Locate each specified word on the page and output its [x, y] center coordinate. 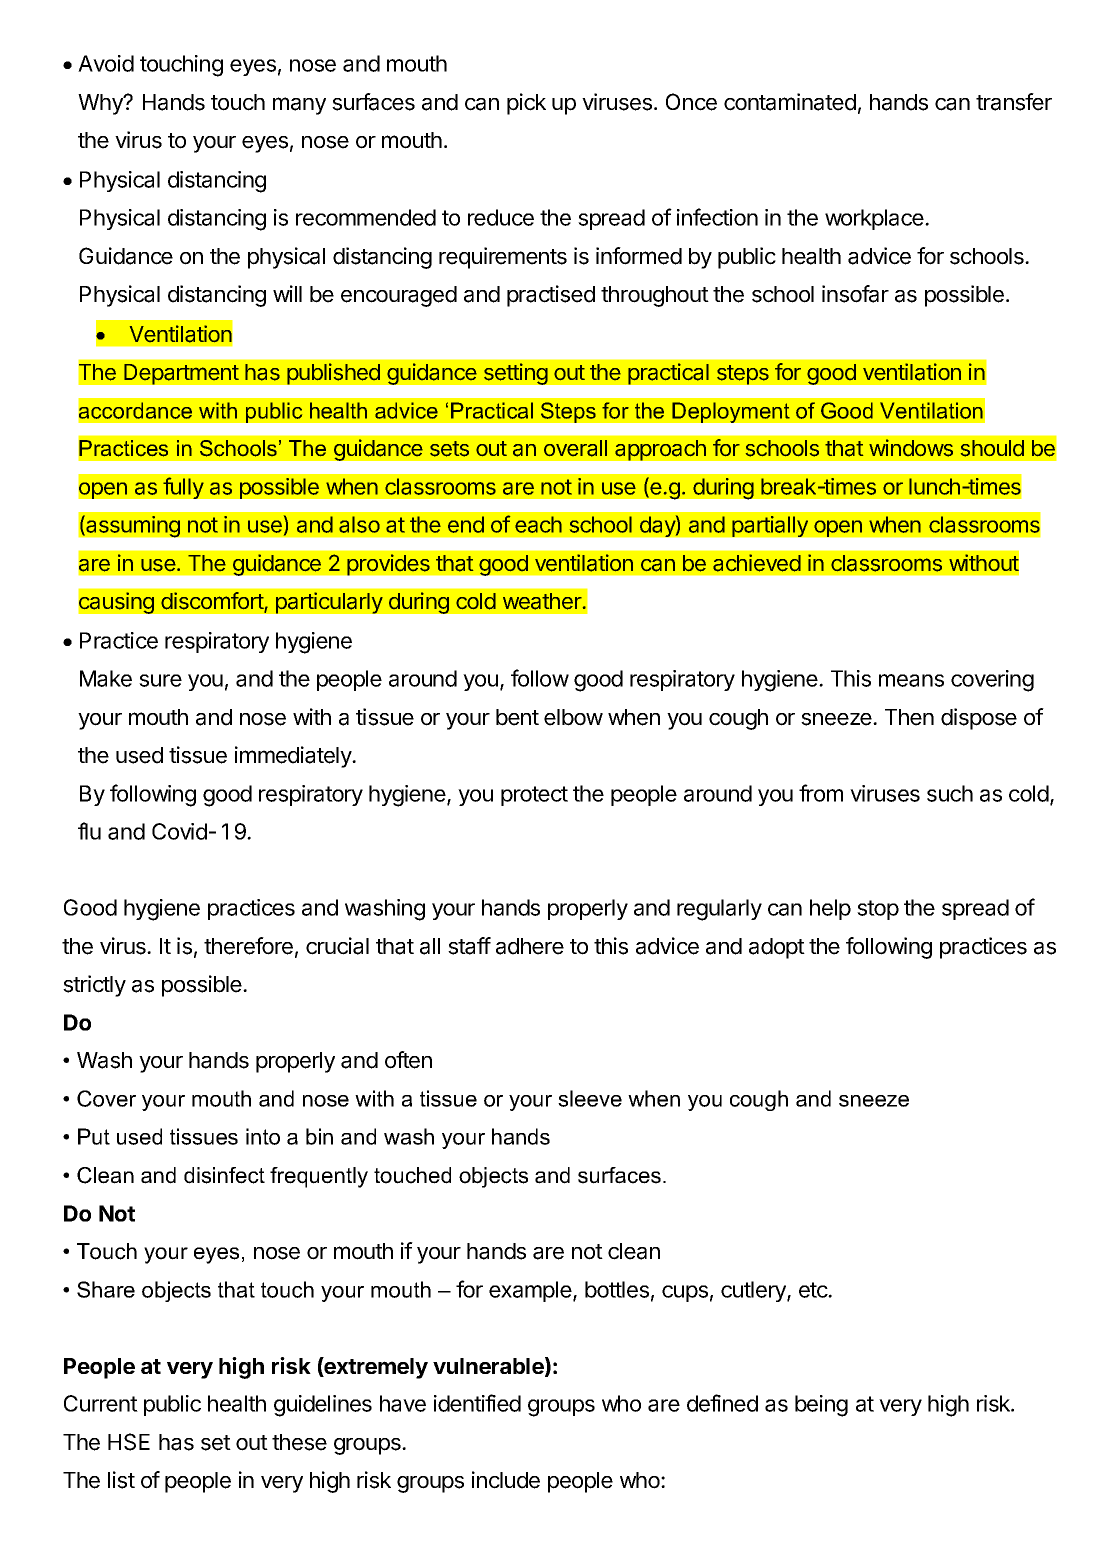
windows [911, 448]
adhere [530, 946]
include [506, 1480]
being [821, 1406]
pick [526, 104]
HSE [129, 1442]
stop [878, 910]
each [538, 524]
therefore [248, 946]
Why [101, 104]
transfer [1014, 102]
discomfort [213, 602]
